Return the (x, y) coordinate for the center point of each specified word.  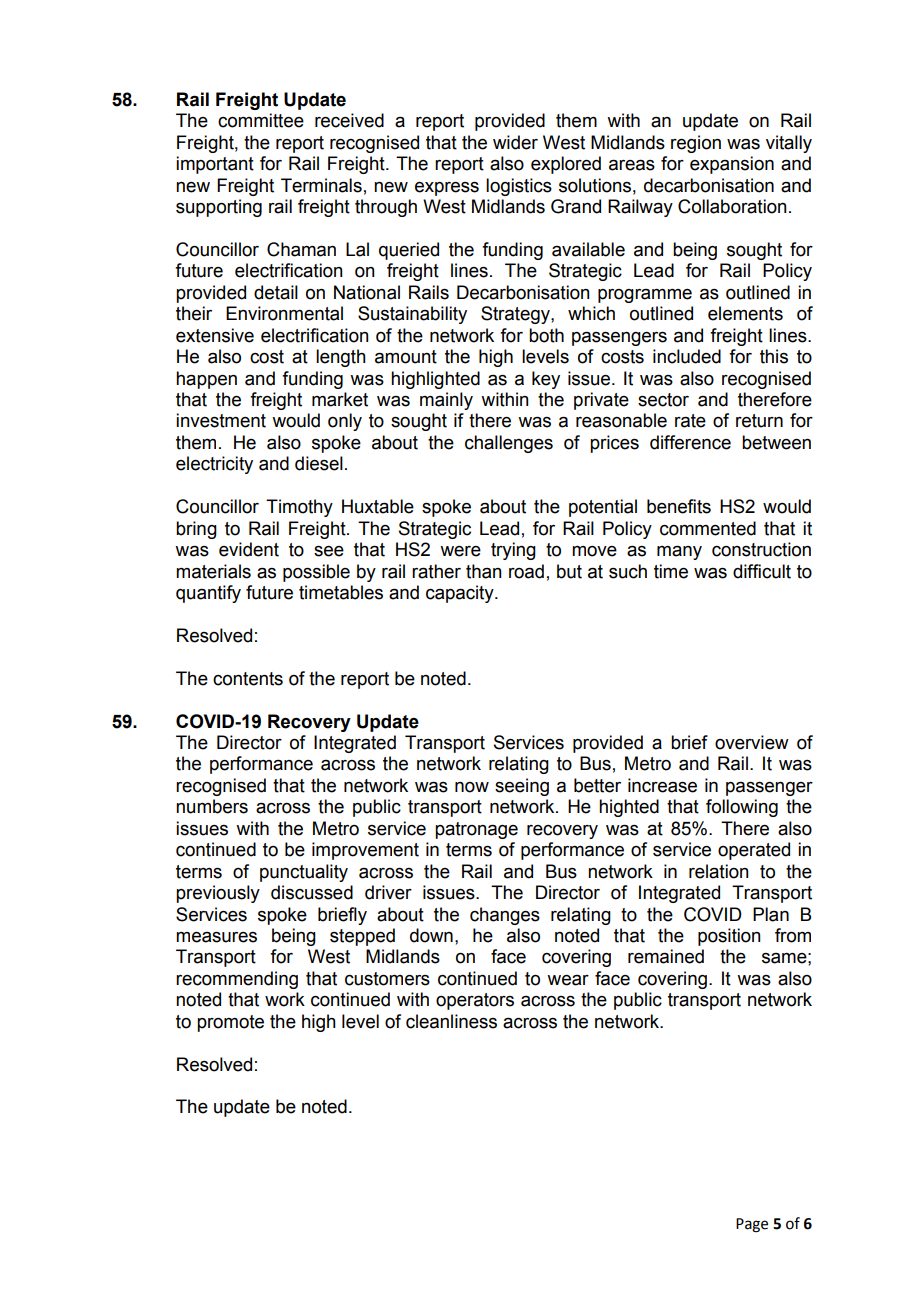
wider (515, 142)
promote (230, 1023)
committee (261, 120)
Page (752, 1225)
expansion (732, 165)
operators (475, 1001)
